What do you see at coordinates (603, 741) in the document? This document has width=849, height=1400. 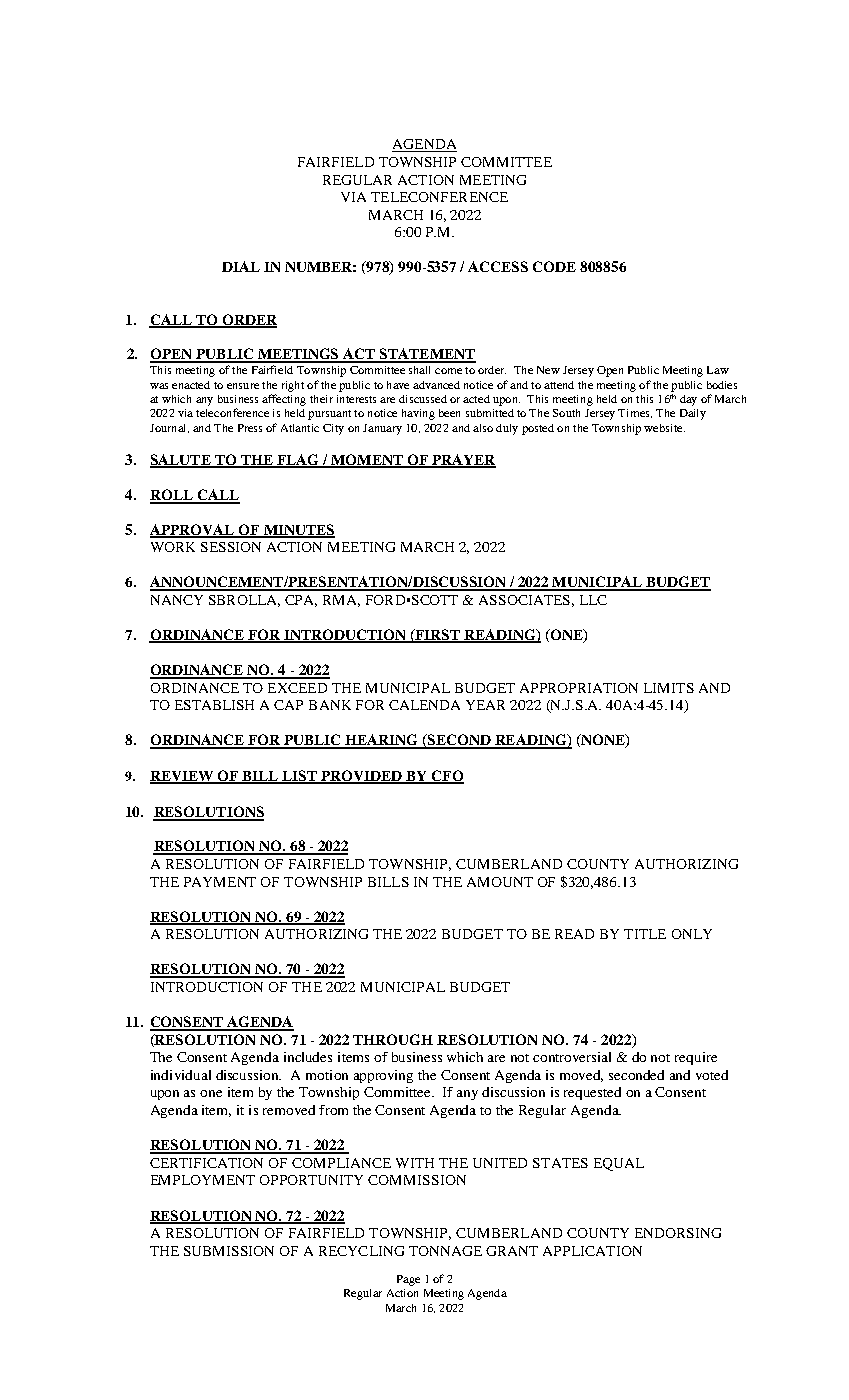 I see `NONE` at bounding box center [603, 741].
